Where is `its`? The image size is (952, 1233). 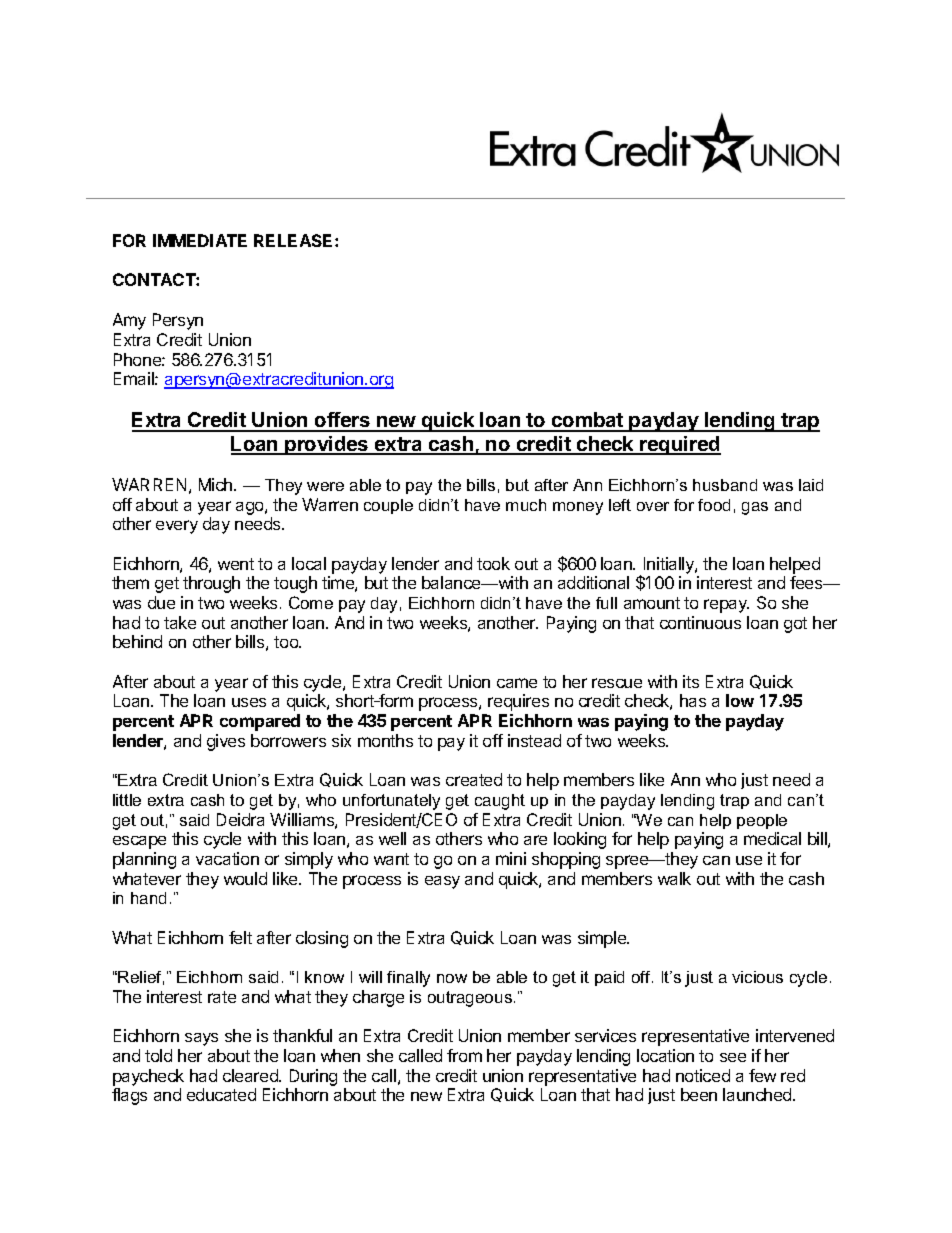 its is located at coordinates (691, 681).
